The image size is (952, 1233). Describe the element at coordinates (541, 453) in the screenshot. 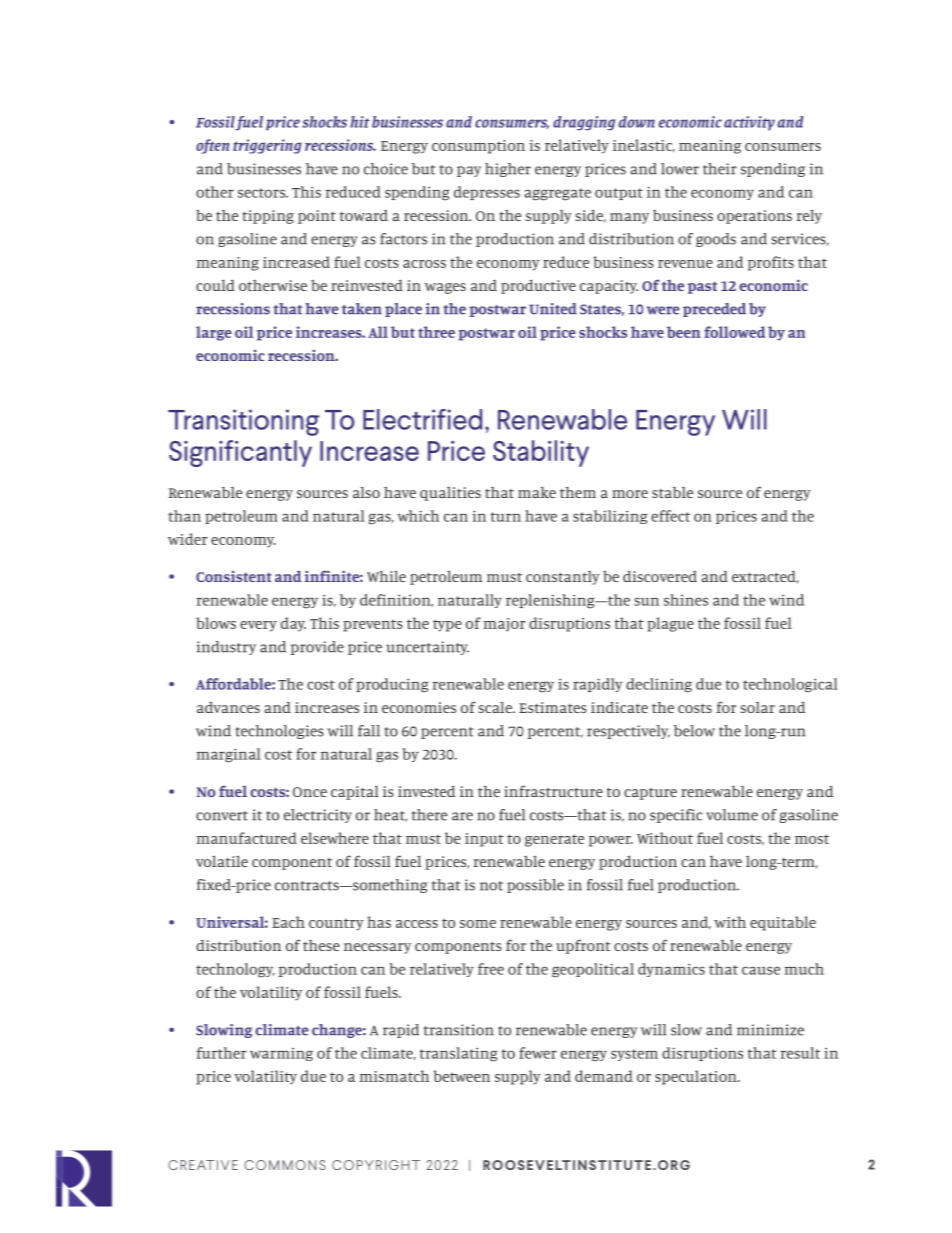

I see `Stability` at that location.
